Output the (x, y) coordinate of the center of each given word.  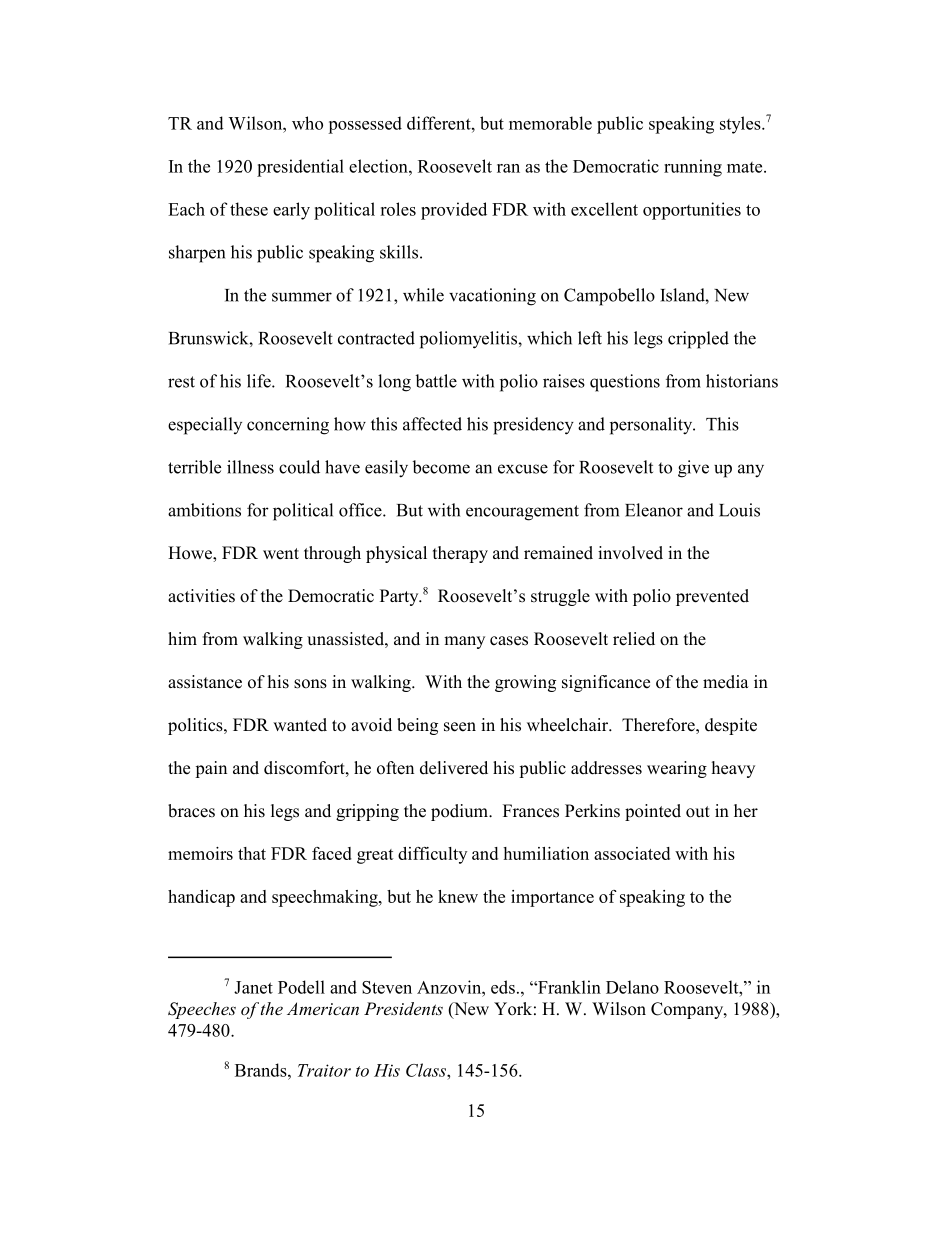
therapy (460, 554)
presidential (300, 168)
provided (454, 211)
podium (460, 812)
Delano (632, 987)
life (260, 381)
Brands (262, 1070)
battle (436, 381)
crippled (698, 340)
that (252, 853)
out (698, 812)
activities (201, 596)
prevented (712, 597)
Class (427, 1070)
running (693, 168)
